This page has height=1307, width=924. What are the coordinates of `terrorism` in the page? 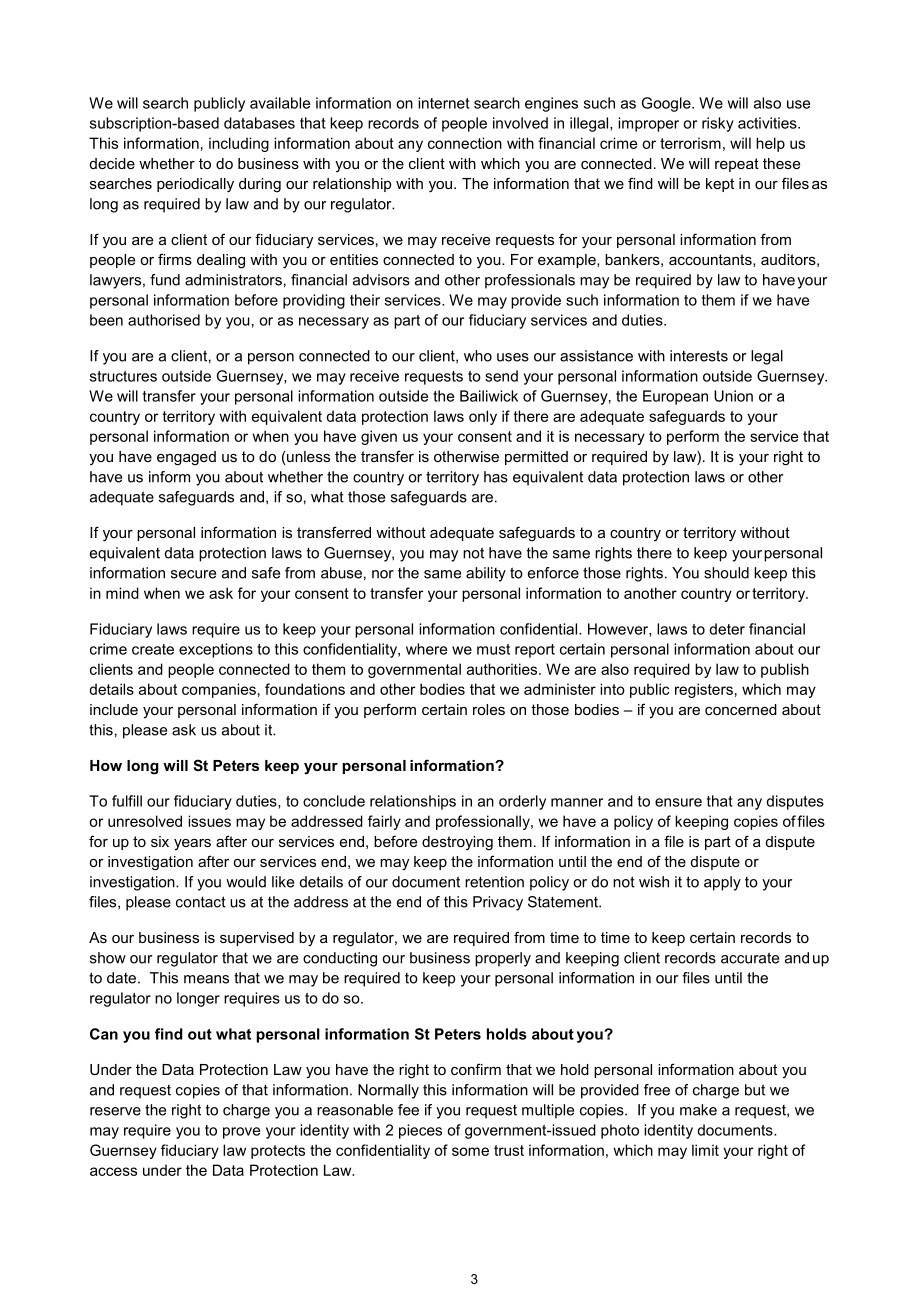 It's located at (690, 143).
